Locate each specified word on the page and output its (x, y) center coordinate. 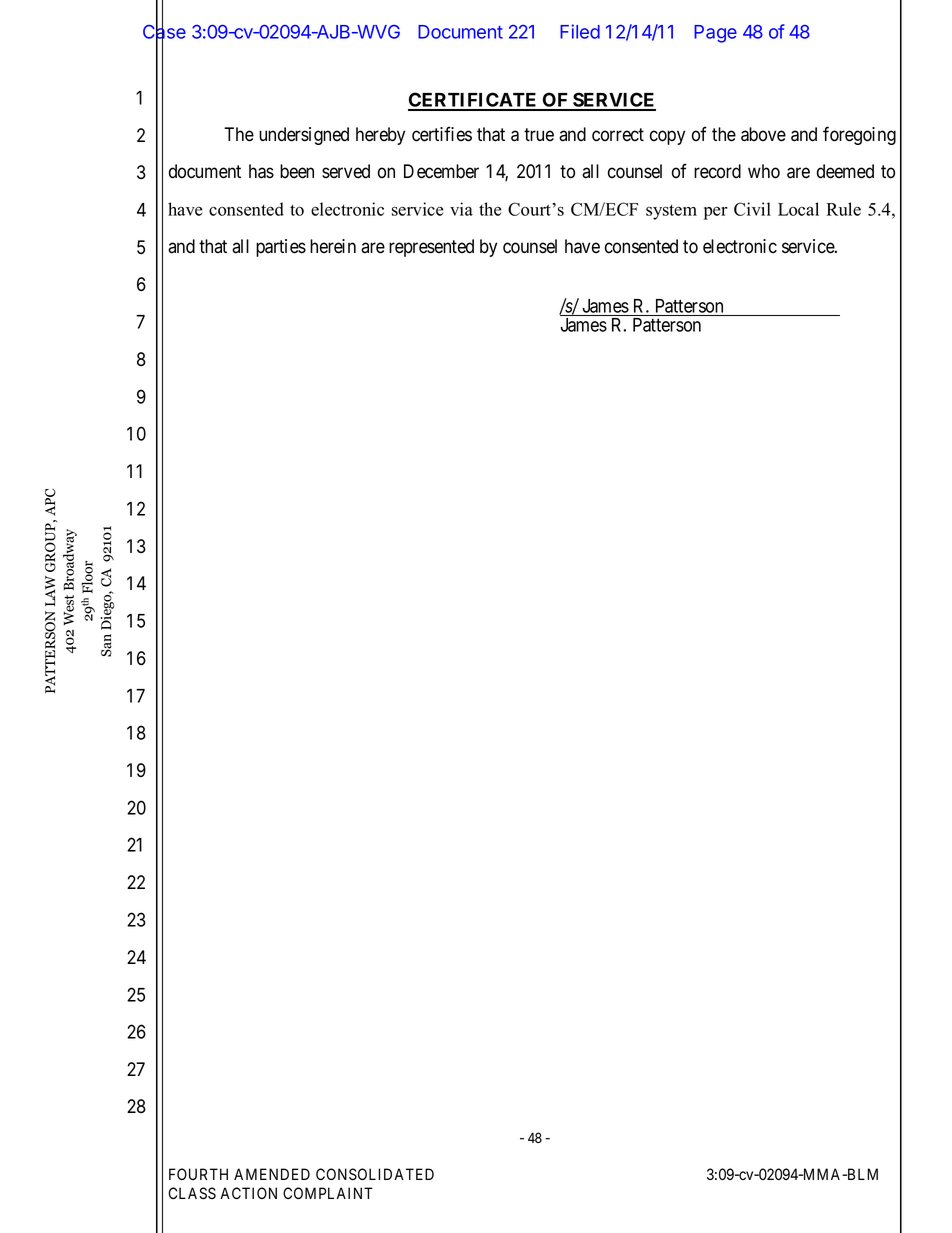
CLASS (192, 1193)
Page (715, 34)
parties (281, 248)
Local (798, 209)
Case (164, 32)
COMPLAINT (328, 1193)
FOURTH (198, 1174)
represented (431, 248)
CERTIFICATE (474, 101)
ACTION (248, 1193)
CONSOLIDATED (375, 1174)
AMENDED (272, 1174)
